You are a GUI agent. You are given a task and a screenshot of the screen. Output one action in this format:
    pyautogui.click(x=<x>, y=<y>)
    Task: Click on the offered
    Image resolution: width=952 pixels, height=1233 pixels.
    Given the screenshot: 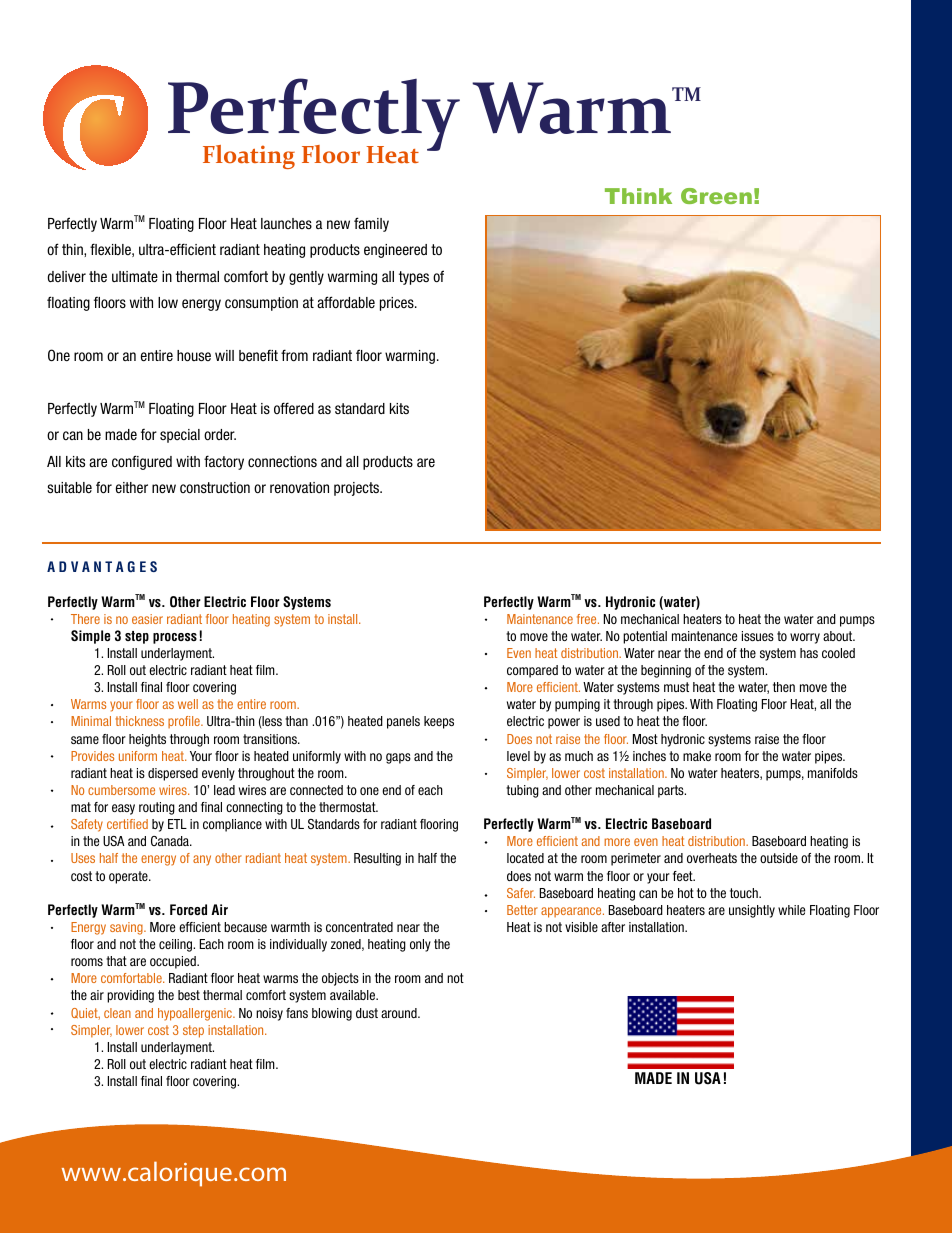 What is the action you would take?
    pyautogui.click(x=294, y=408)
